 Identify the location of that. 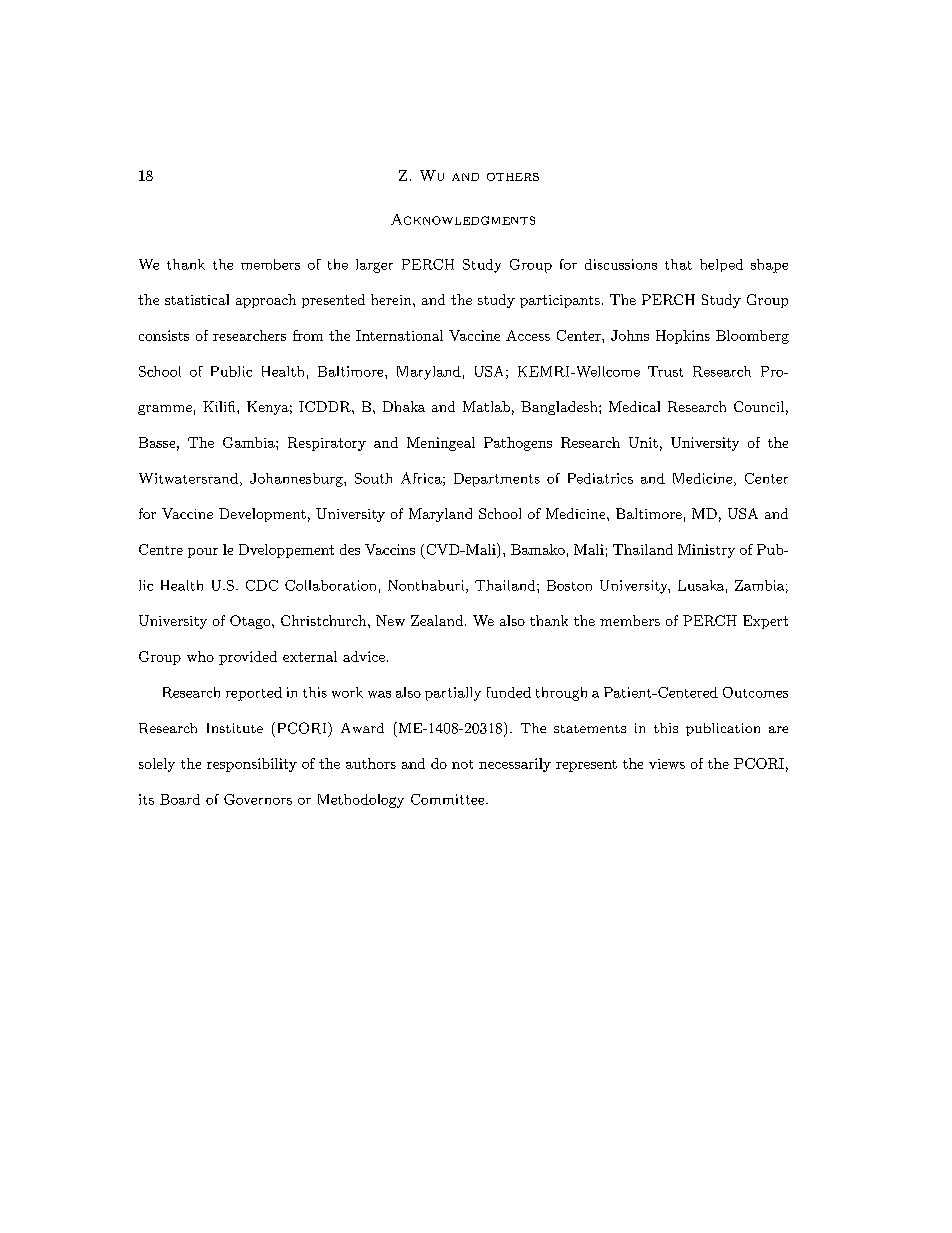
(678, 264).
